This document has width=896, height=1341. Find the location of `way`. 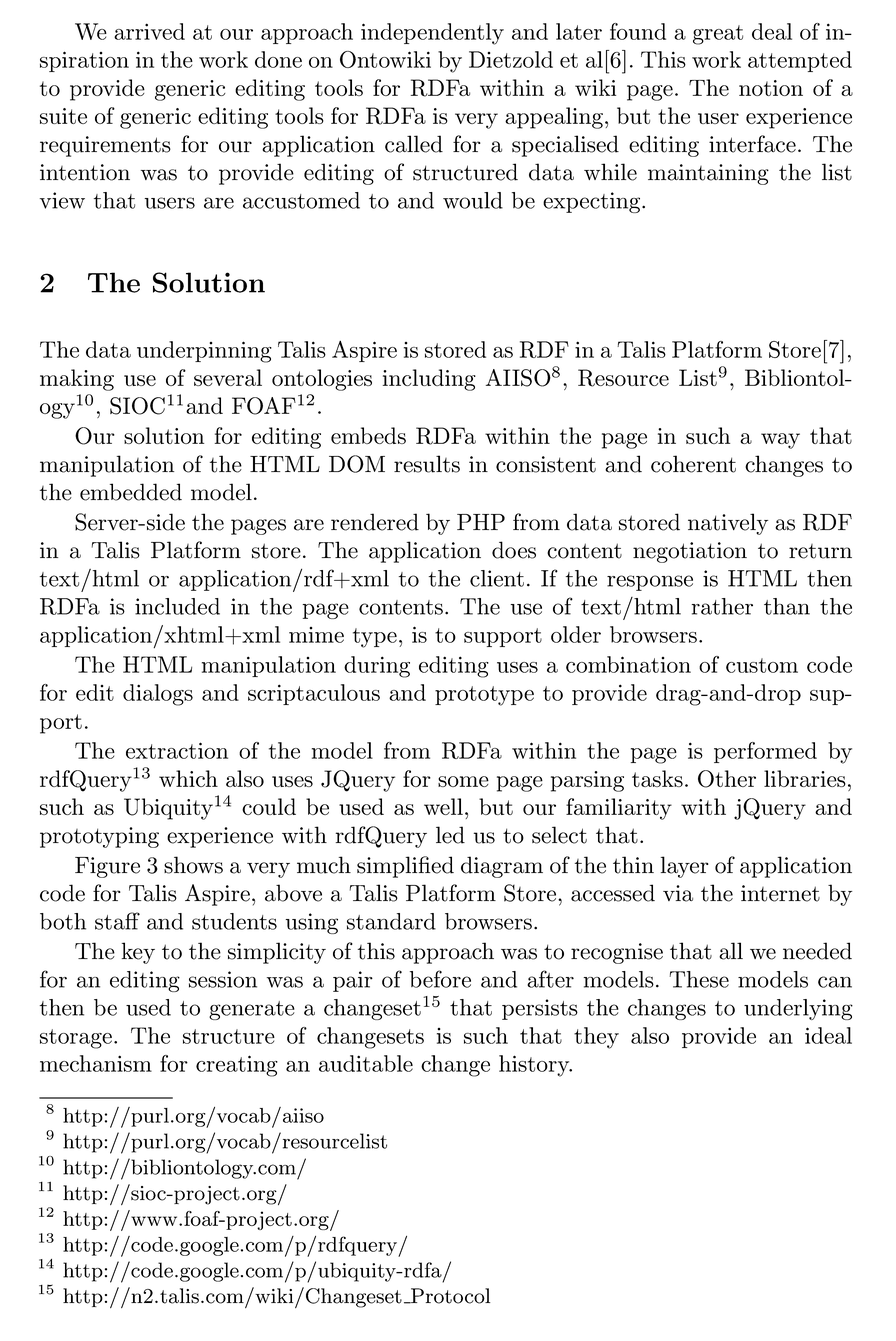

way is located at coordinates (780, 441).
